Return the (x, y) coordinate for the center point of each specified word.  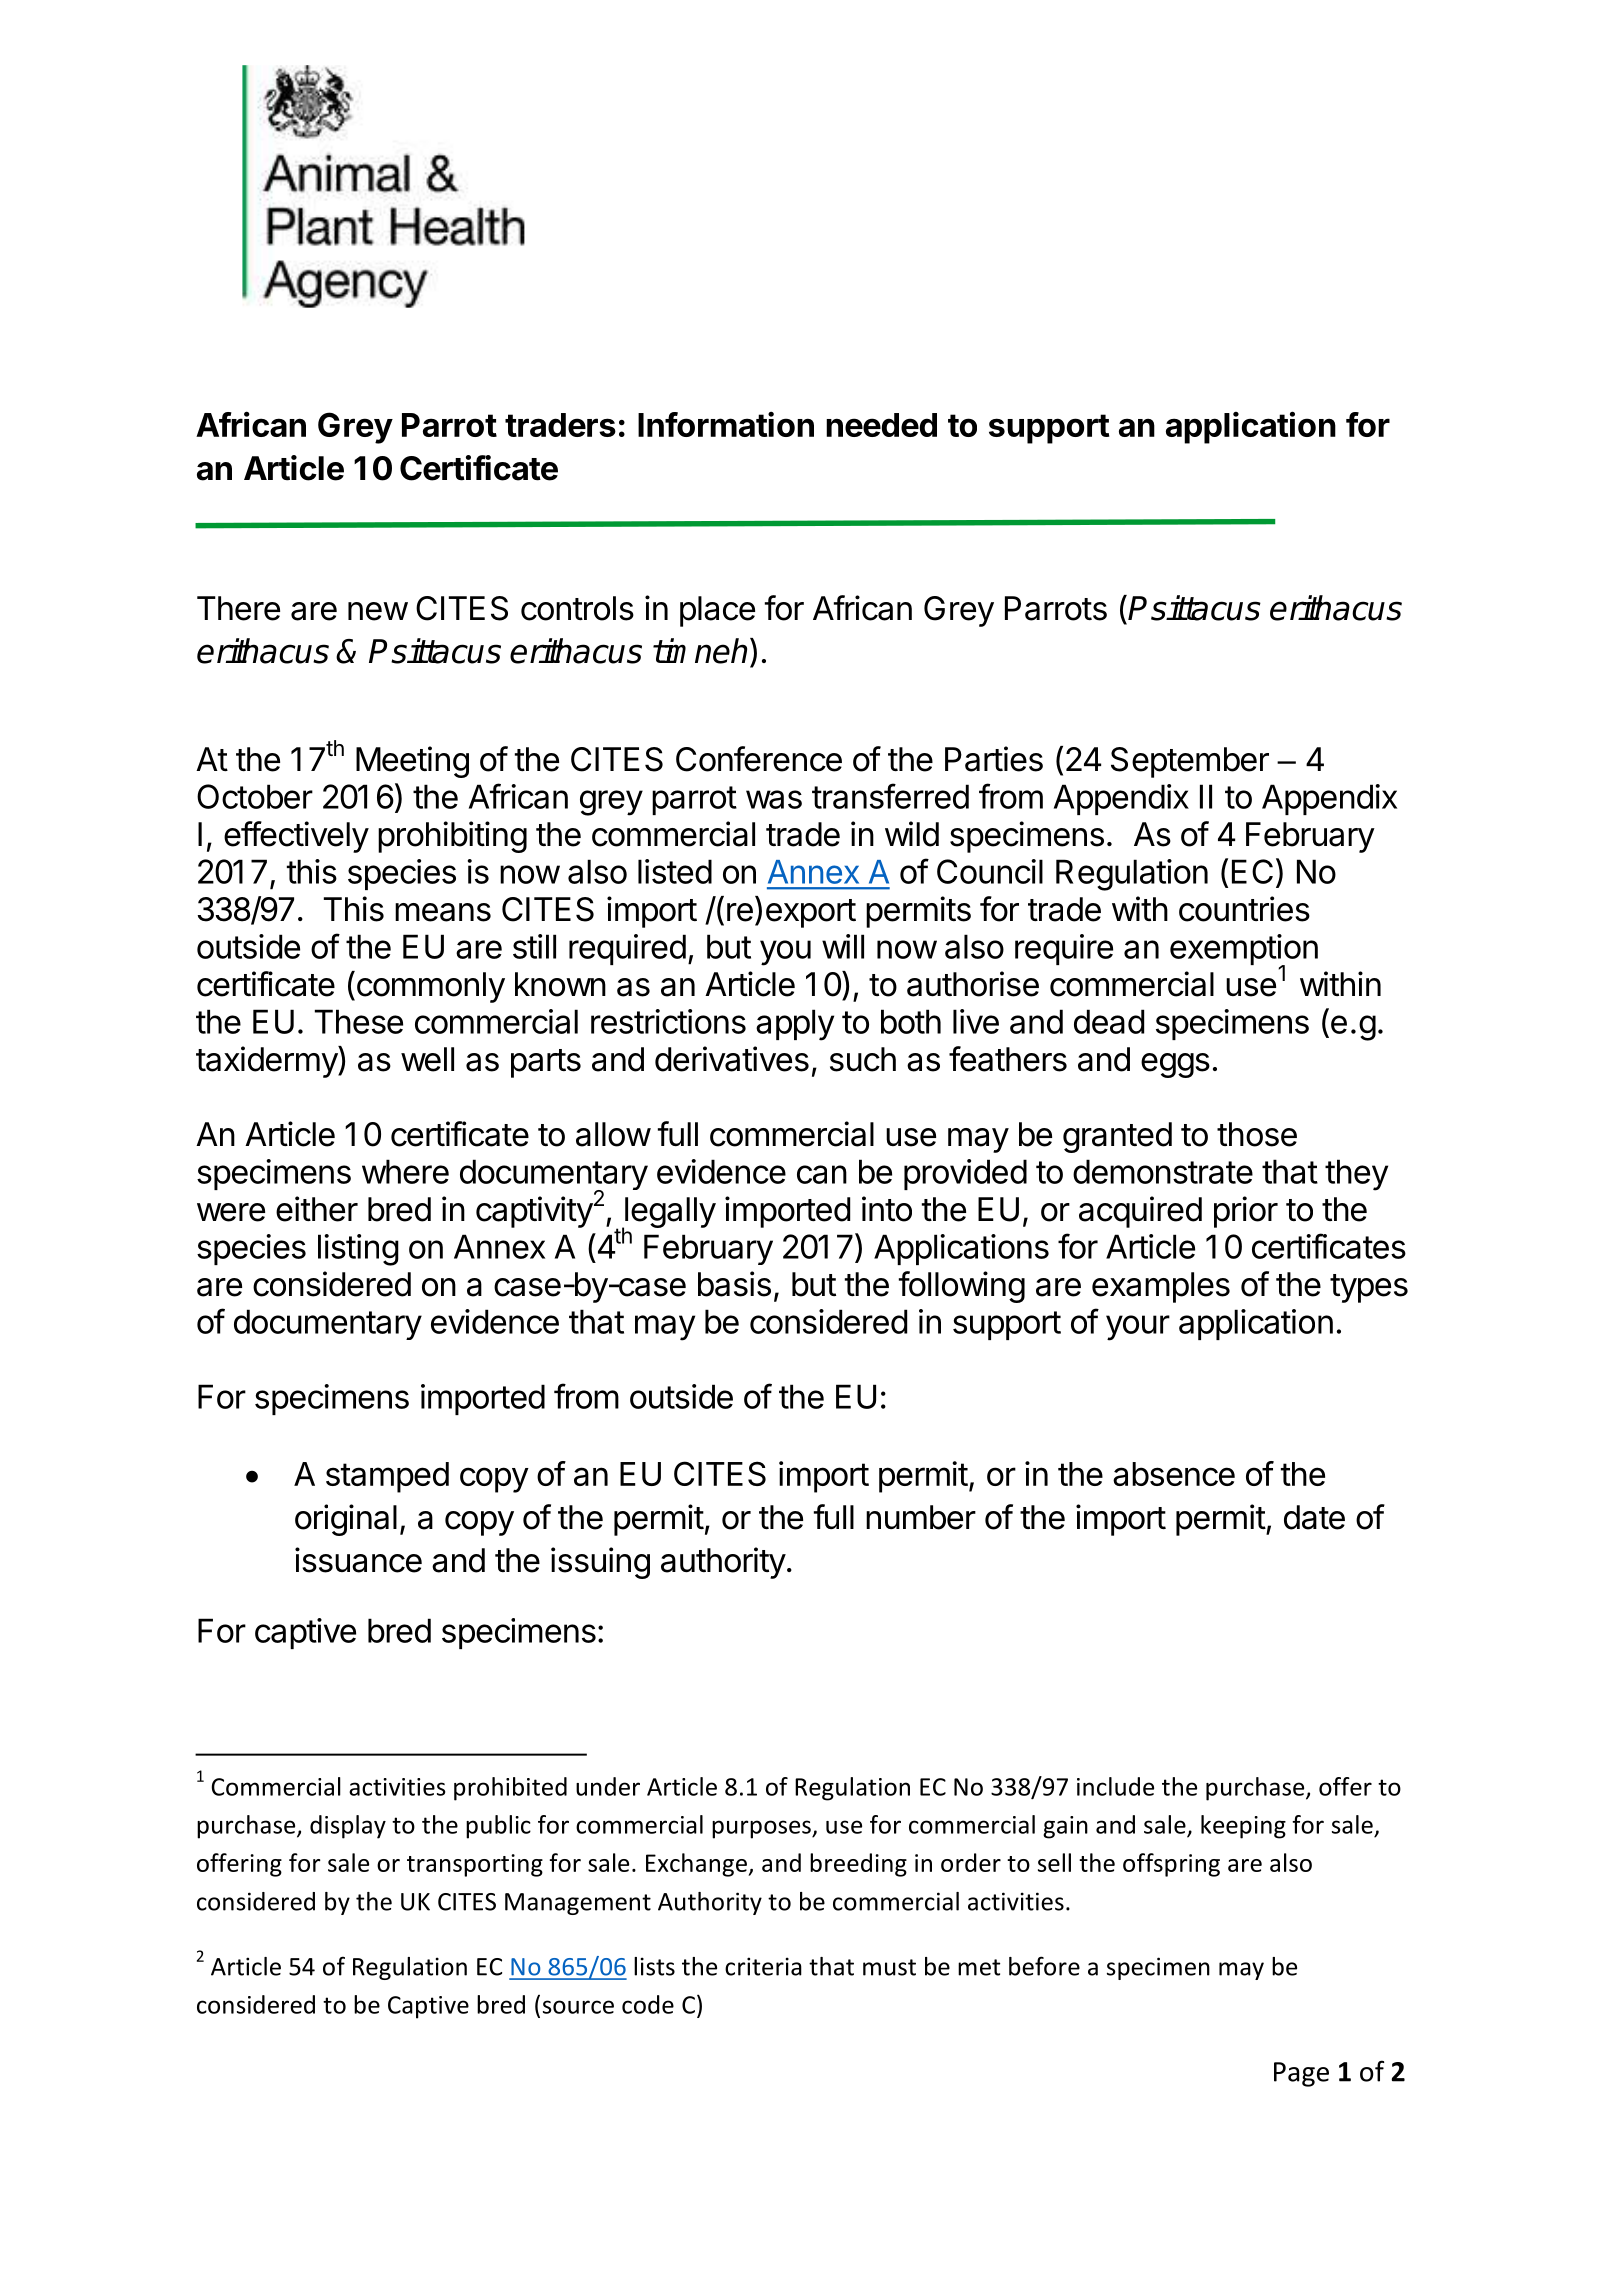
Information (726, 424)
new (378, 611)
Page (1301, 2074)
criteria (763, 1966)
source (578, 2007)
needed (881, 425)
